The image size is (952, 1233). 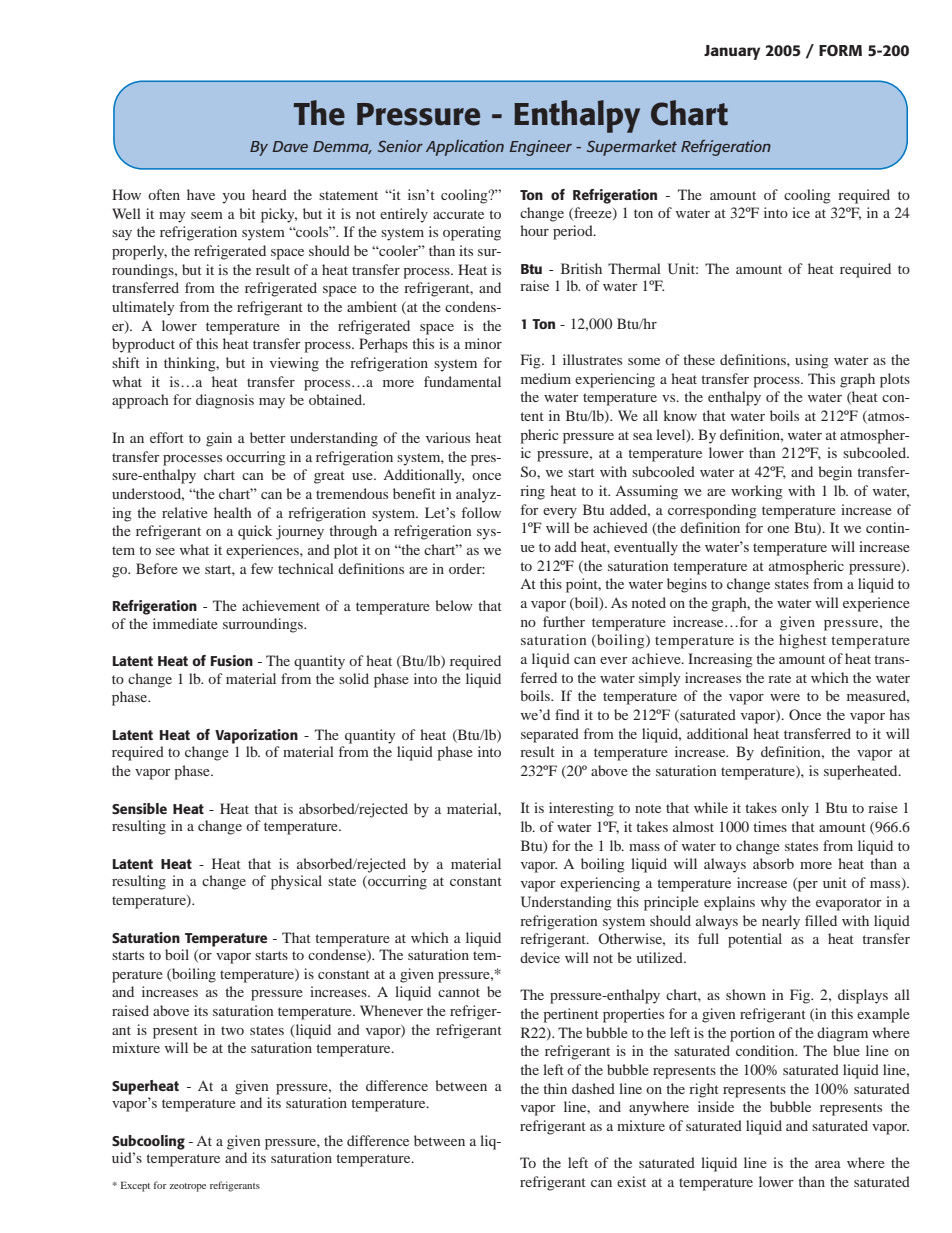 What do you see at coordinates (483, 343) in the screenshot?
I see `minor` at bounding box center [483, 343].
